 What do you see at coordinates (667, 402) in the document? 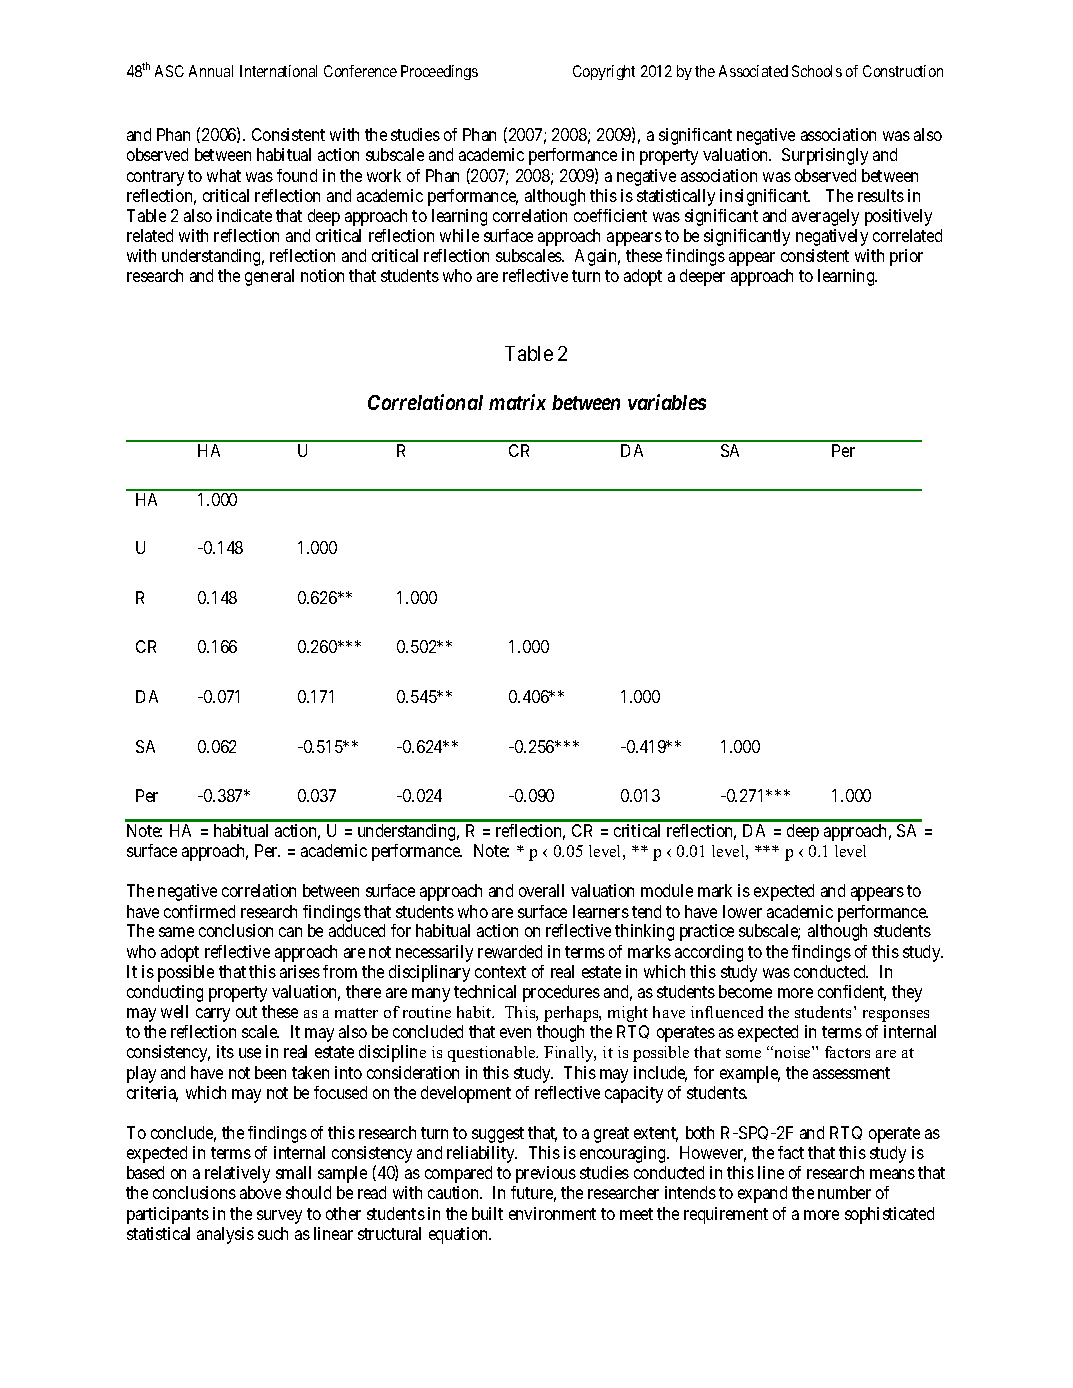
I see `variables` at bounding box center [667, 402].
